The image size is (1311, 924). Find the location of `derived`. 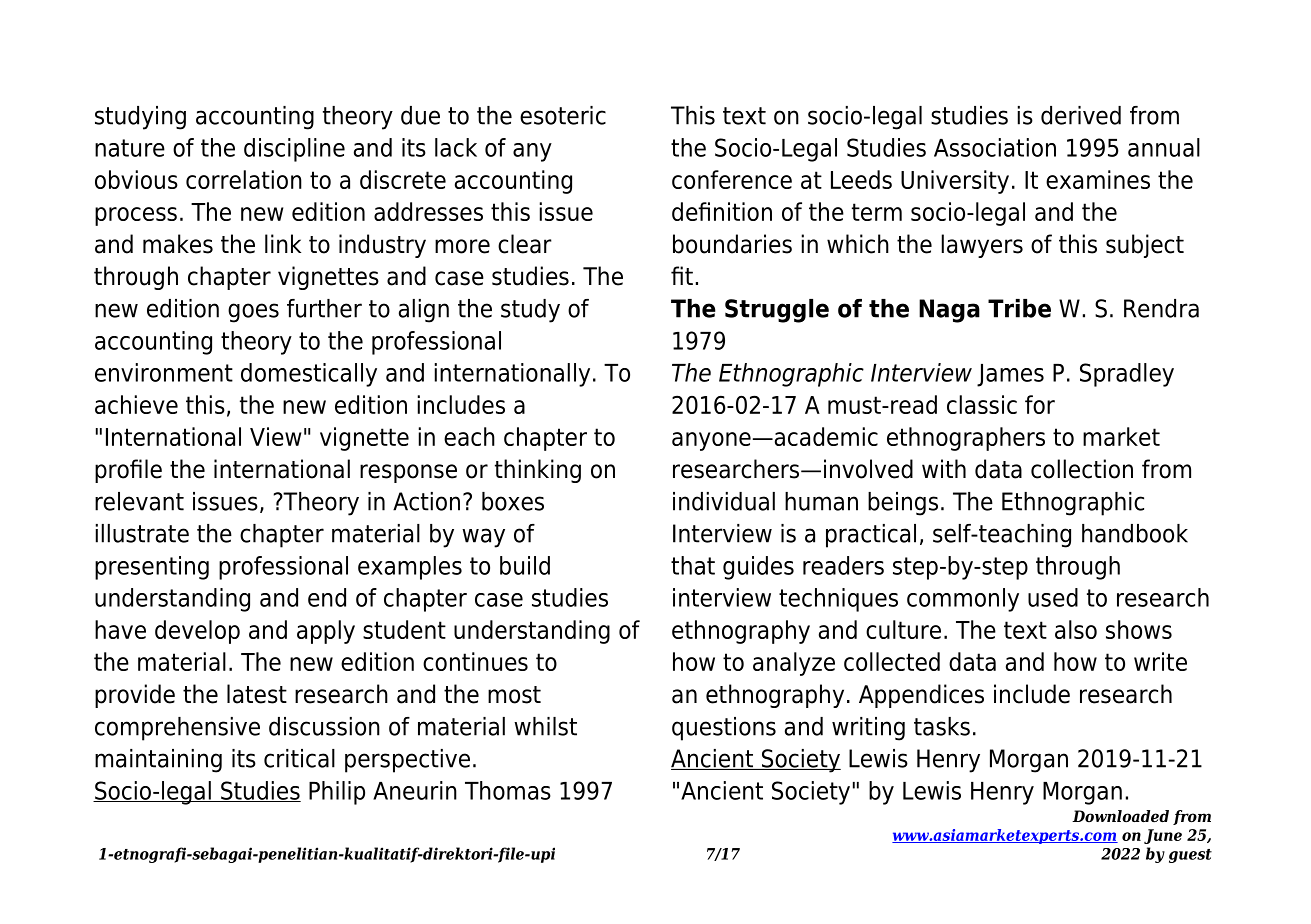

derived is located at coordinates (1081, 115).
